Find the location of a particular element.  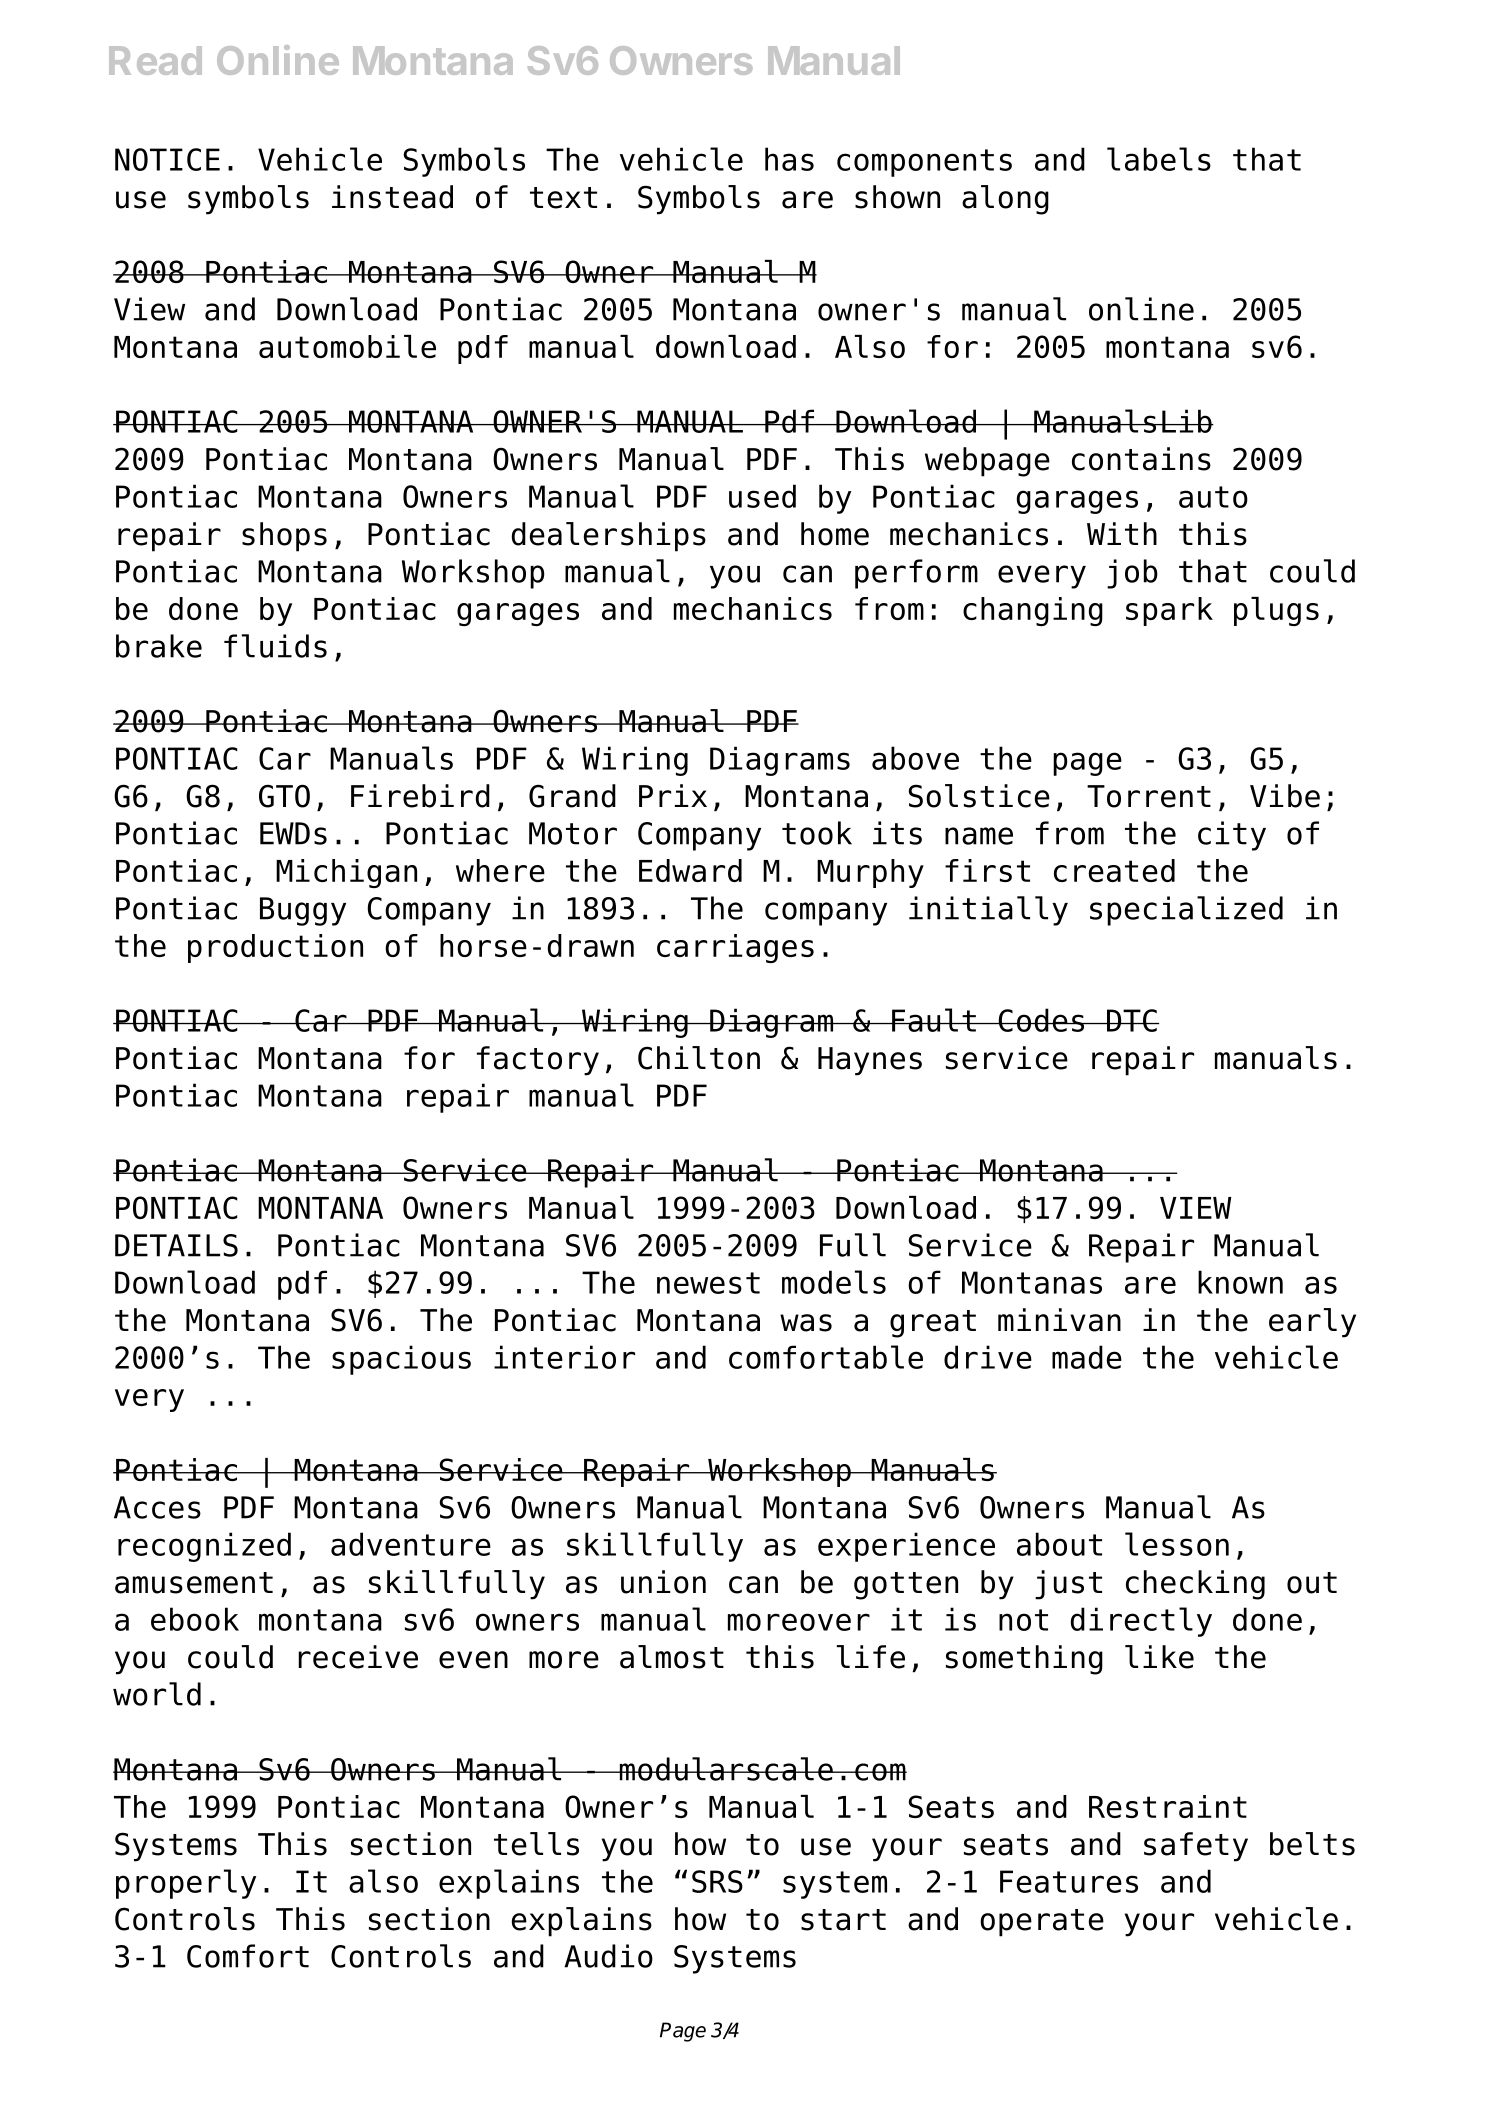

recognized is located at coordinates (204, 1547).
